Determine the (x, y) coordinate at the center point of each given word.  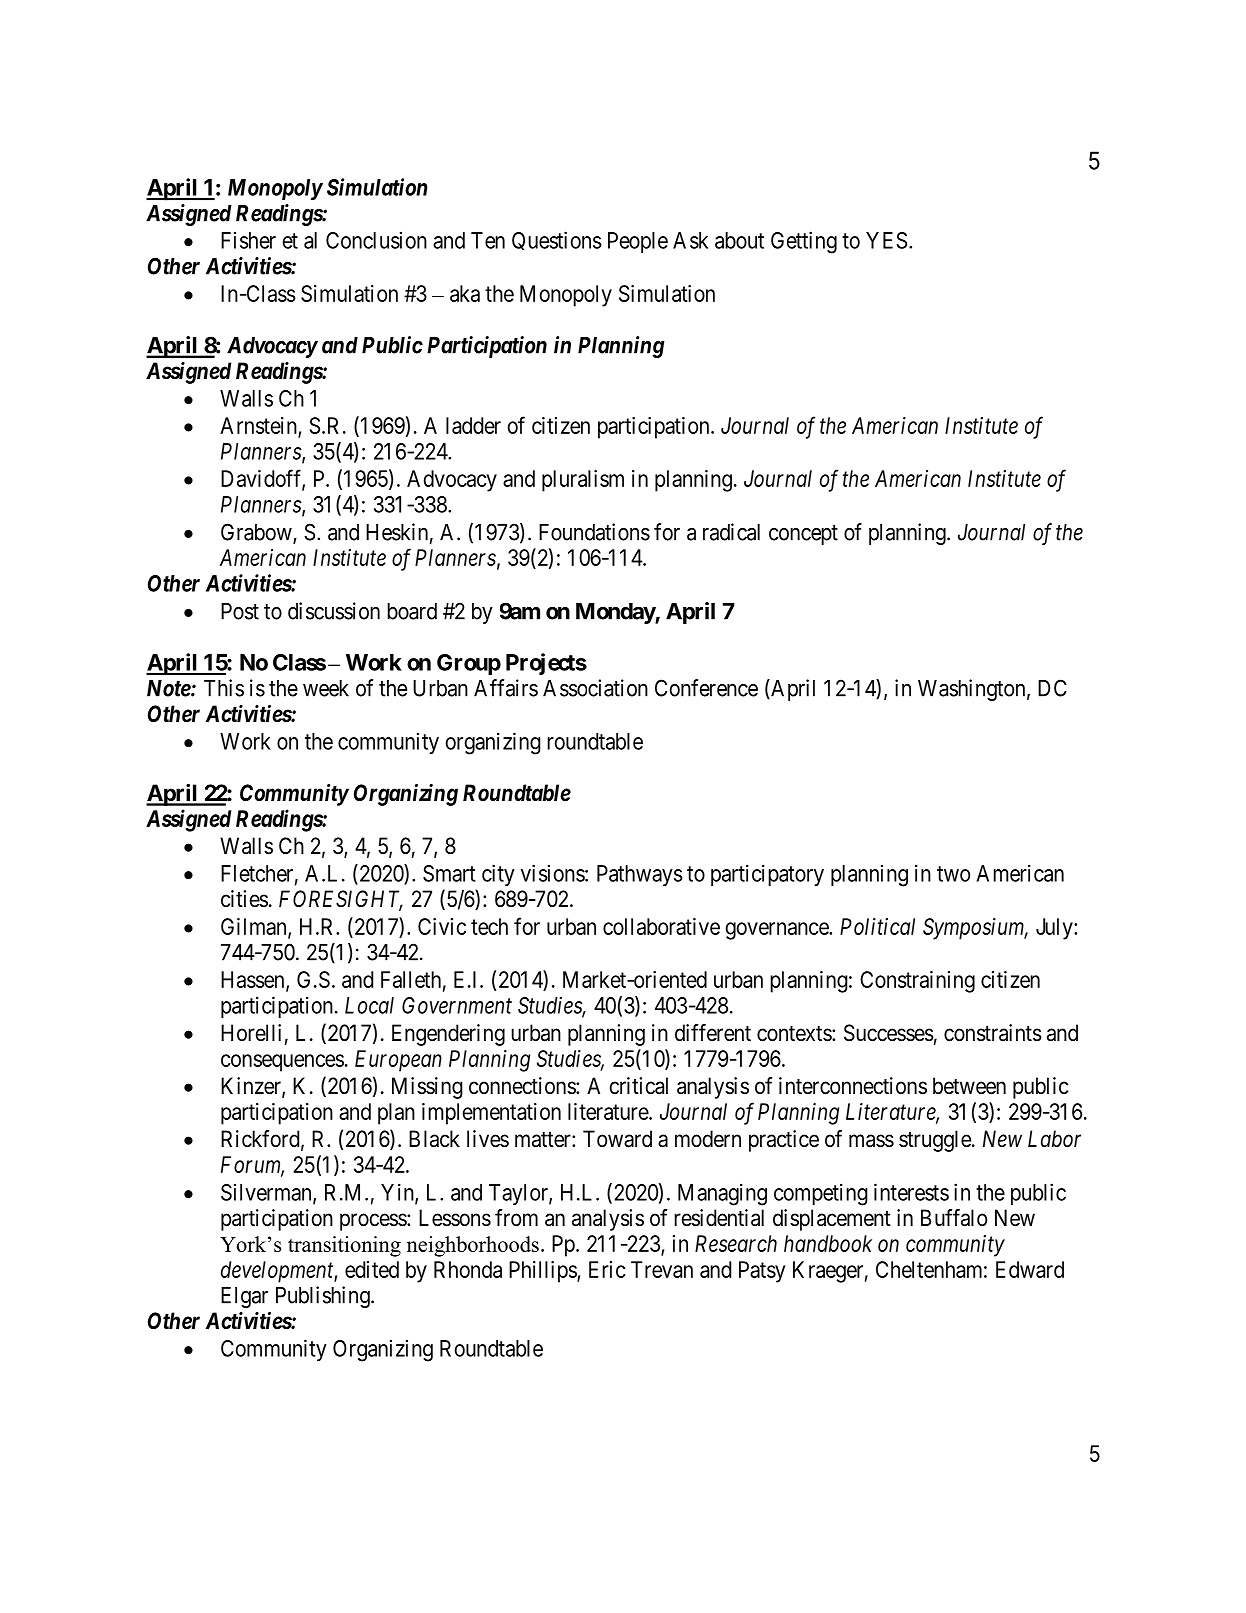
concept (803, 535)
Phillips (543, 1272)
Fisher (248, 240)
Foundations (594, 532)
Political (877, 926)
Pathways (640, 875)
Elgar (244, 1297)
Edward (1030, 1269)
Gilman (255, 927)
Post (240, 611)
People (638, 242)
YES (886, 240)
